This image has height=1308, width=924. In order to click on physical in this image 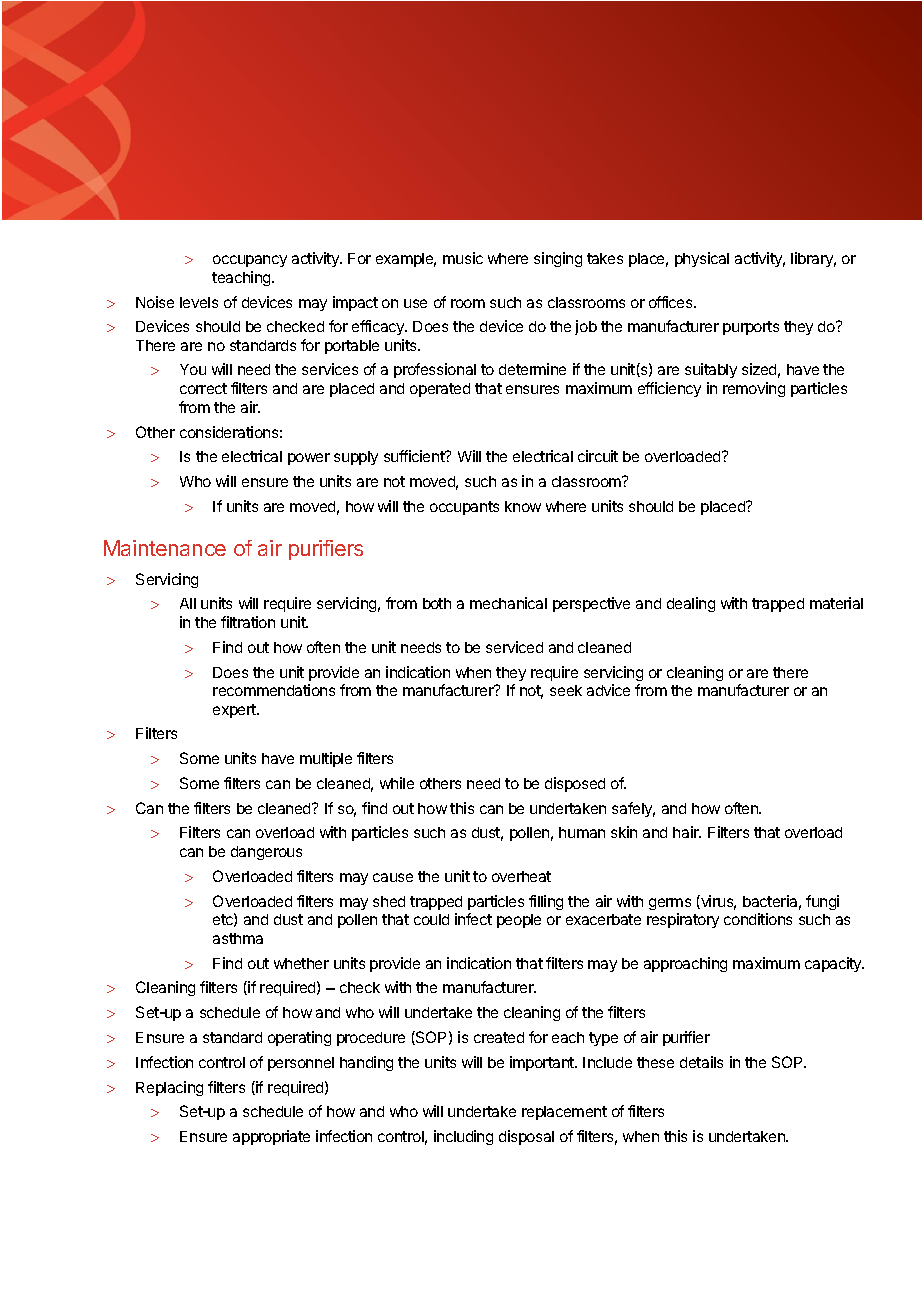, I will do `click(702, 259)`.
